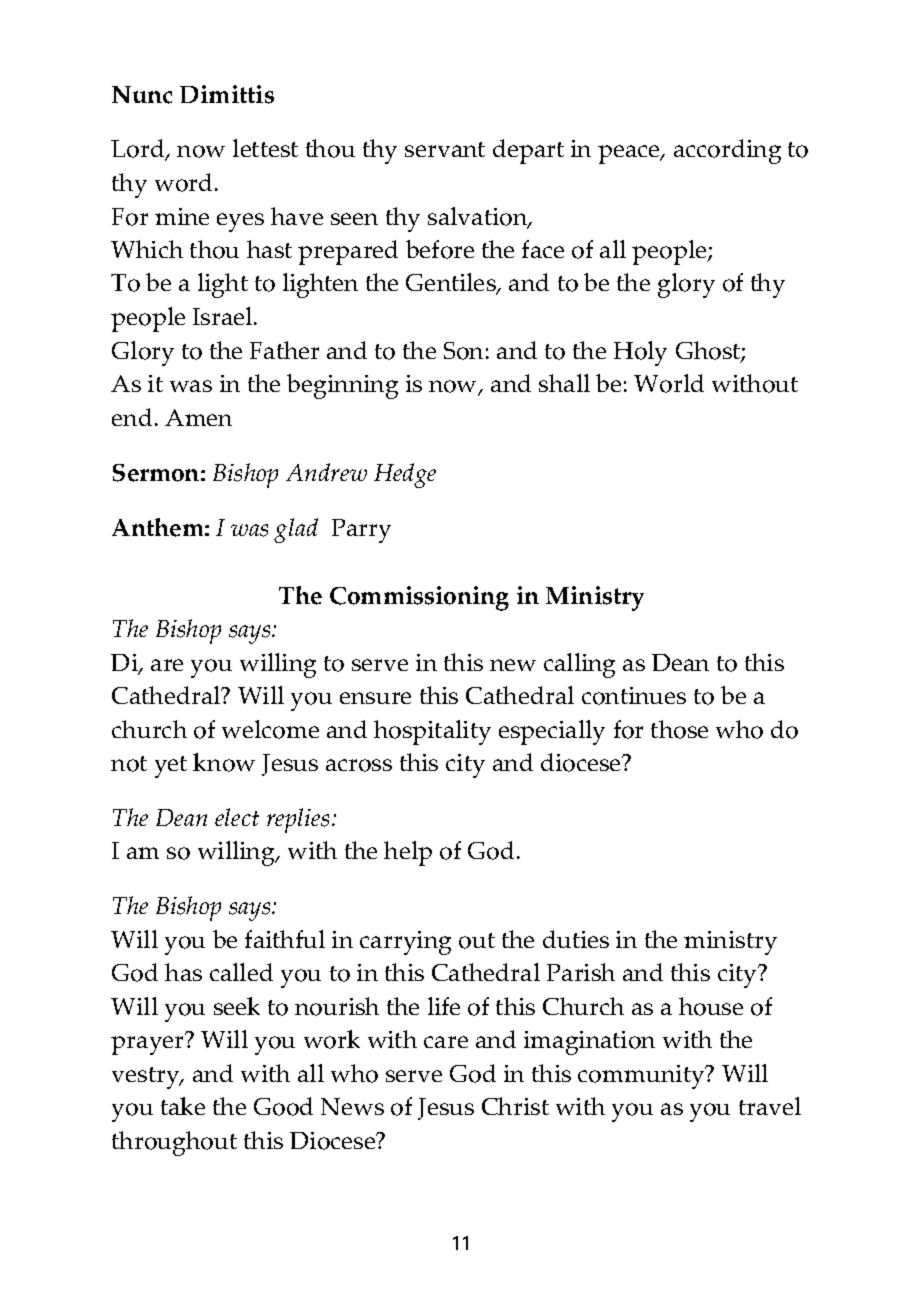 The height and width of the document is (1309, 924). Describe the element at coordinates (463, 351) in the document. I see `Son` at that location.
